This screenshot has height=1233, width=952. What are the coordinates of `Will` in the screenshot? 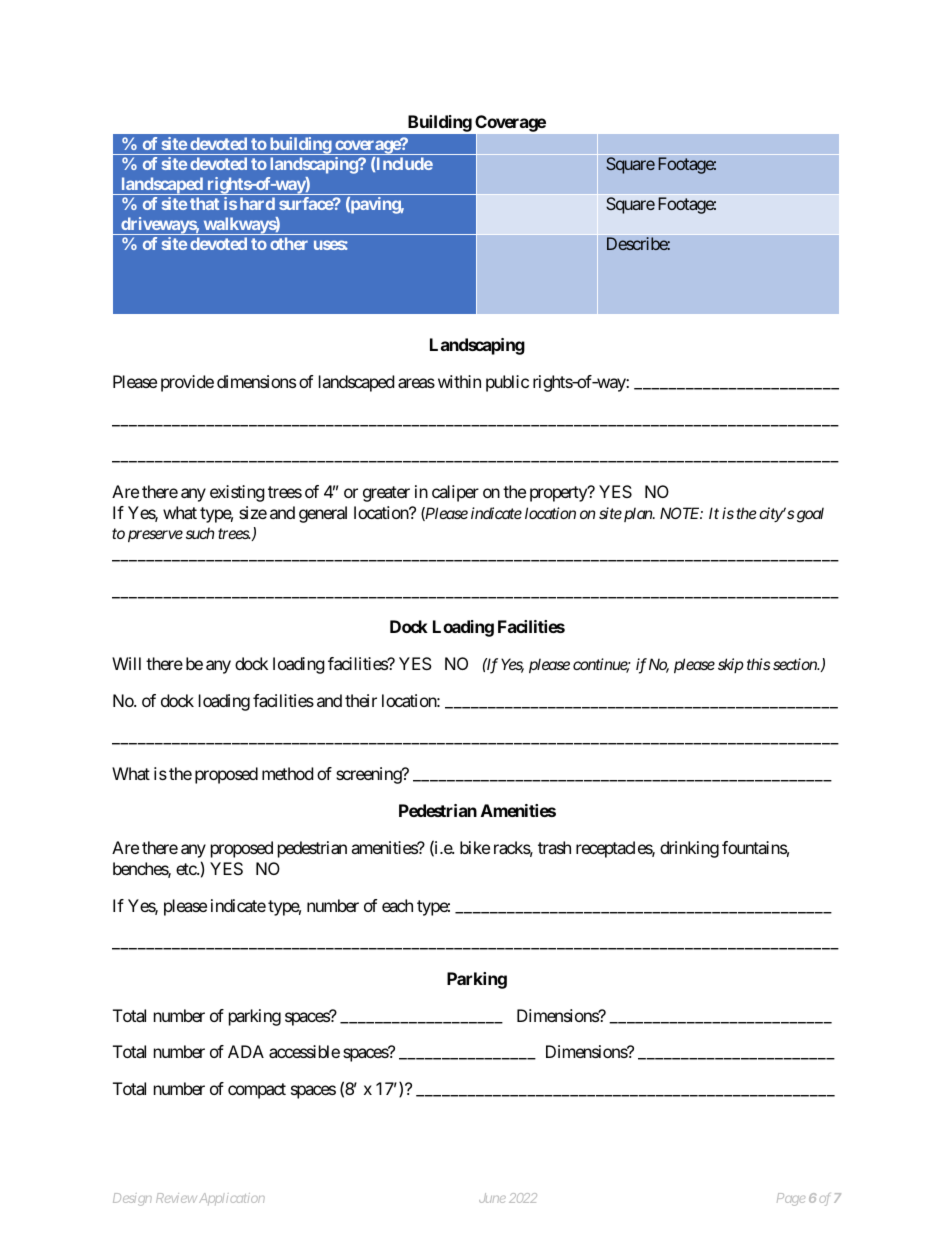 It's located at (126, 663).
